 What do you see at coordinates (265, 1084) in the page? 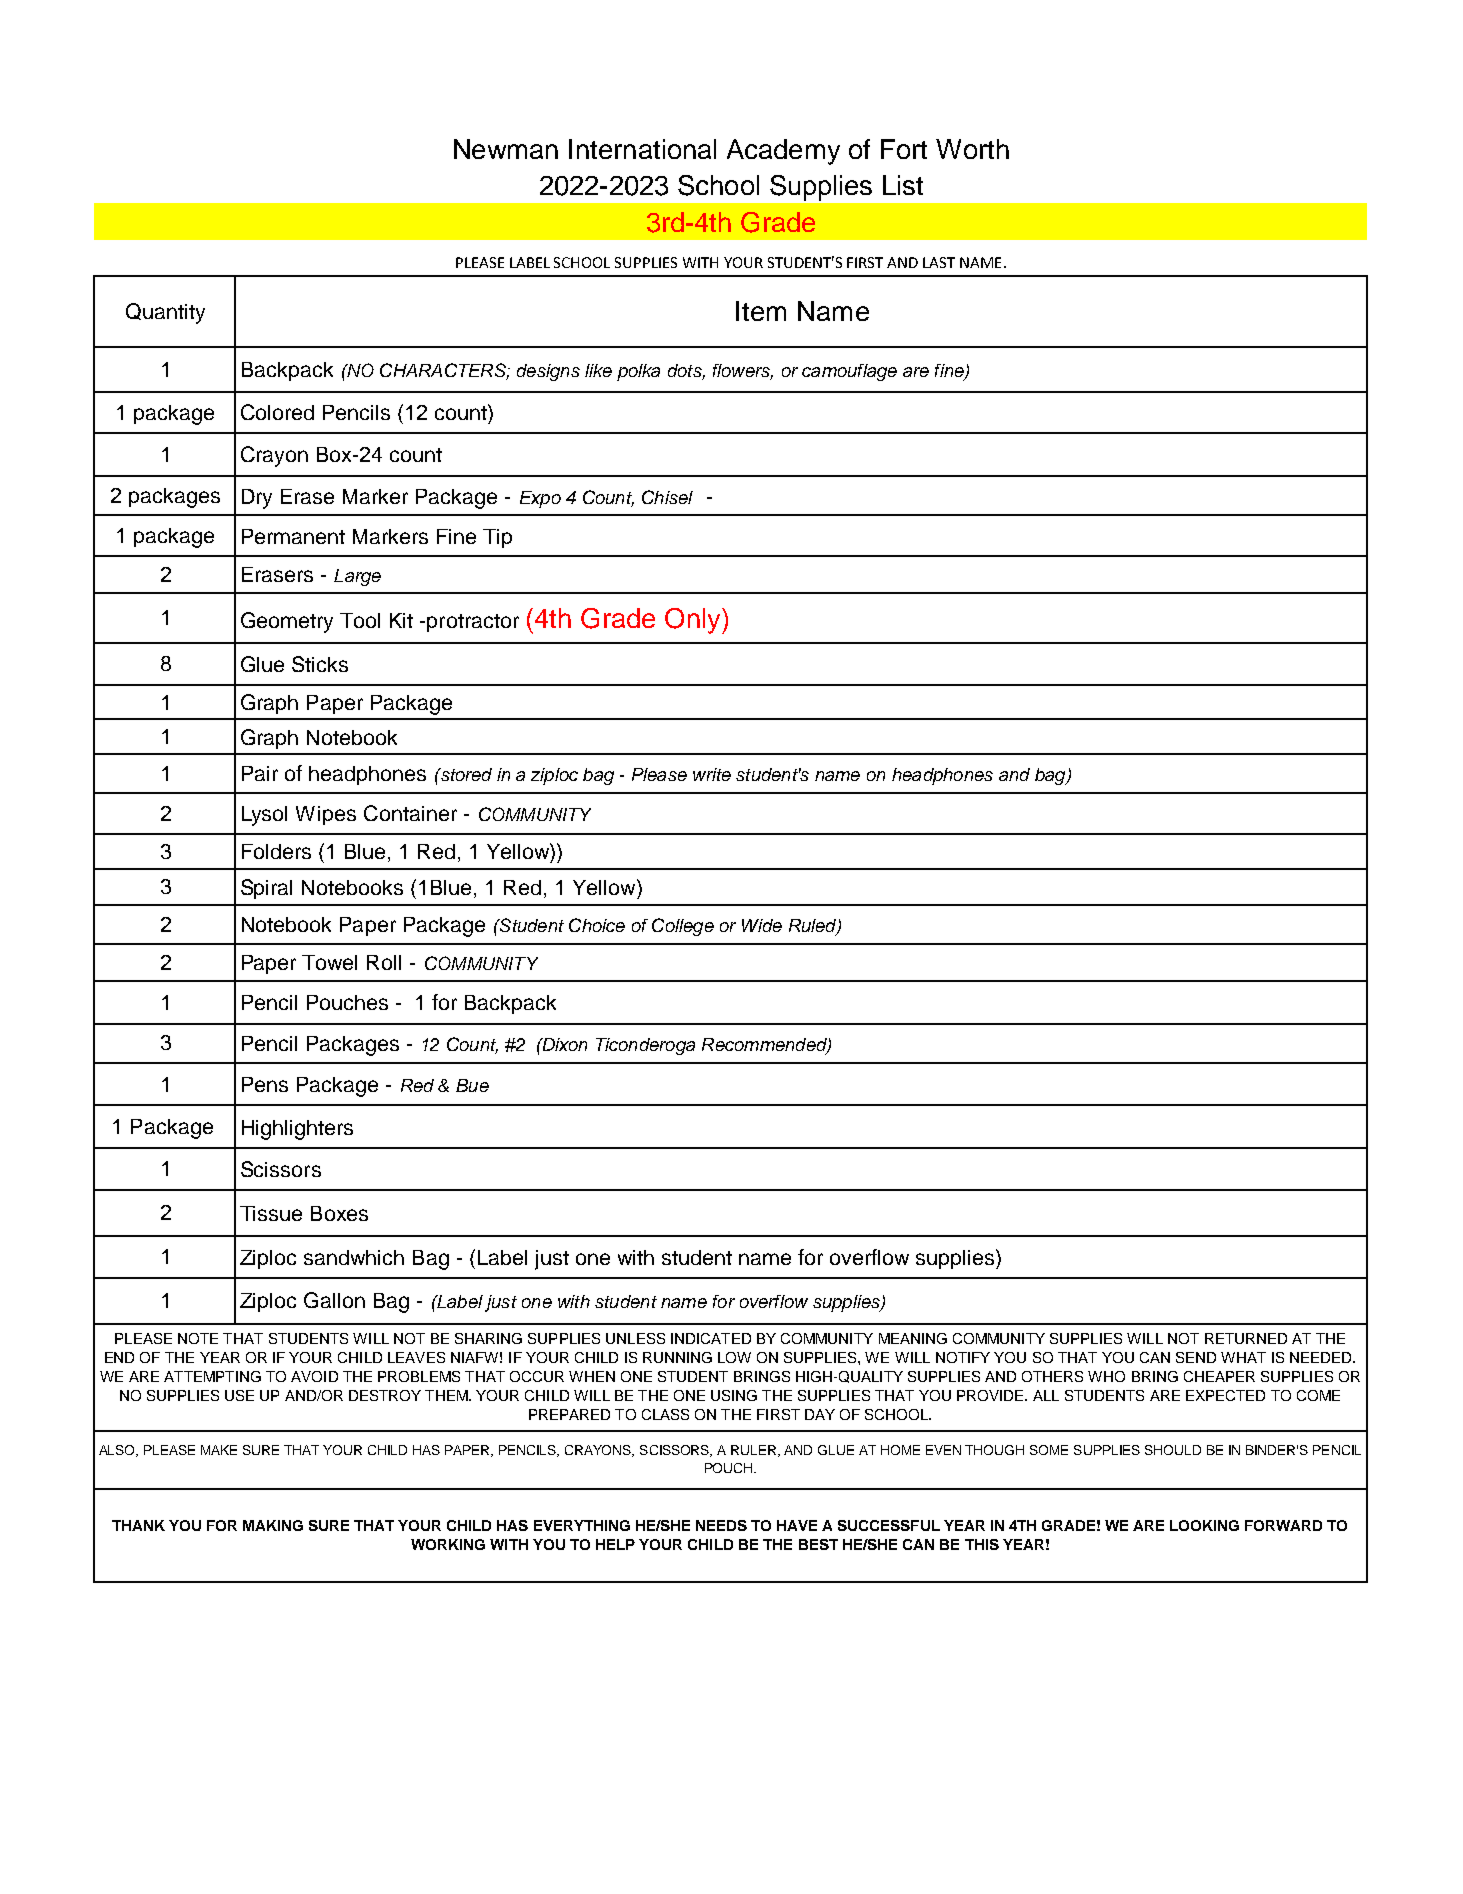
I see `Pens` at bounding box center [265, 1084].
